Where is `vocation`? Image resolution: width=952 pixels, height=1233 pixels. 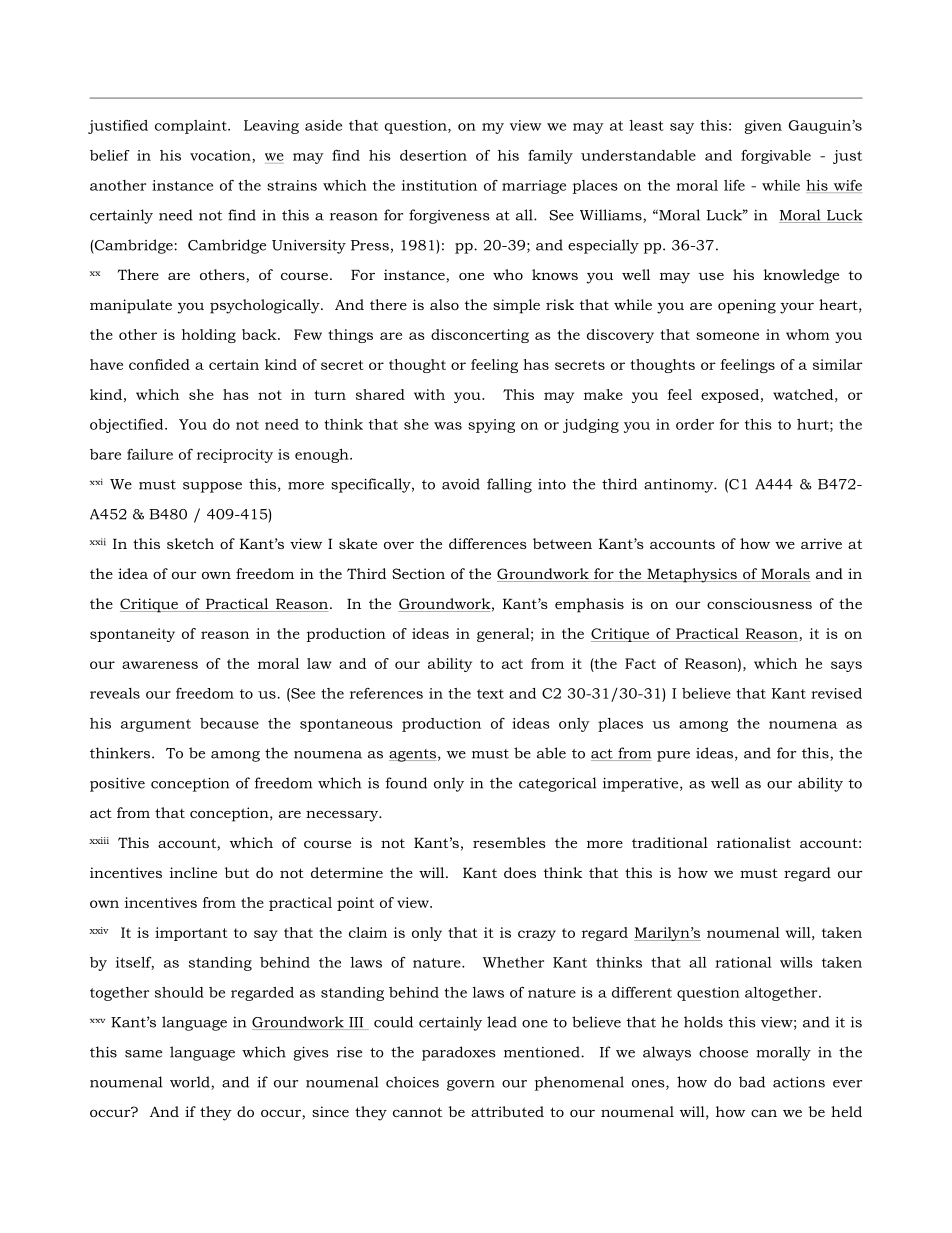
vocation is located at coordinates (221, 156).
